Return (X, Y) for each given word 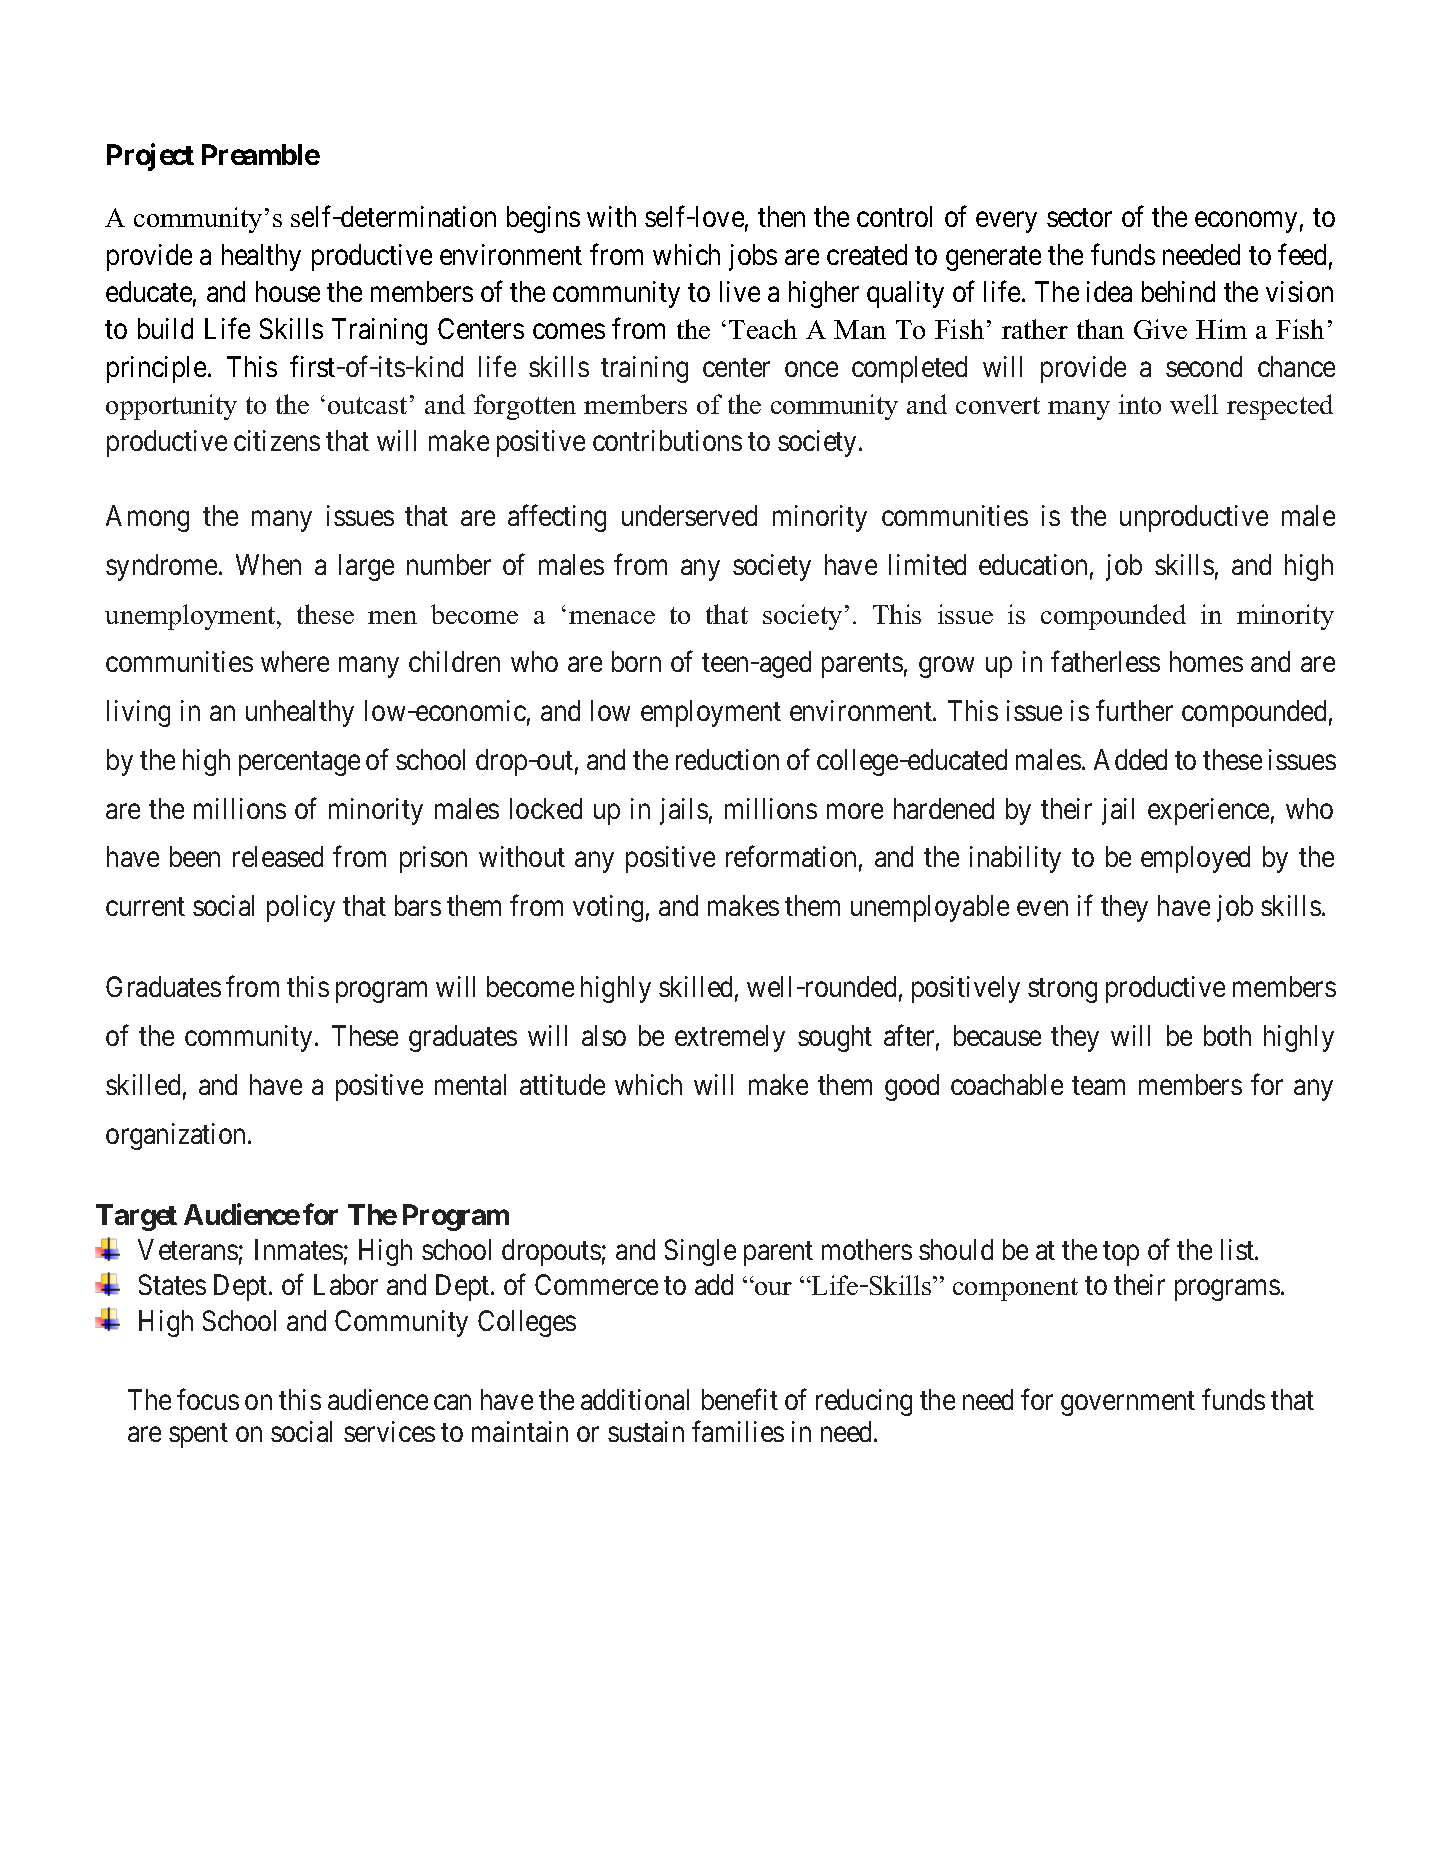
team (1098, 1086)
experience (1208, 811)
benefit (740, 1399)
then (781, 216)
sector (1079, 218)
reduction (727, 759)
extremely (730, 1038)
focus (208, 1399)
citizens (277, 440)
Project (150, 157)
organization (177, 1136)
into (1140, 404)
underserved (689, 515)
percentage (299, 764)
